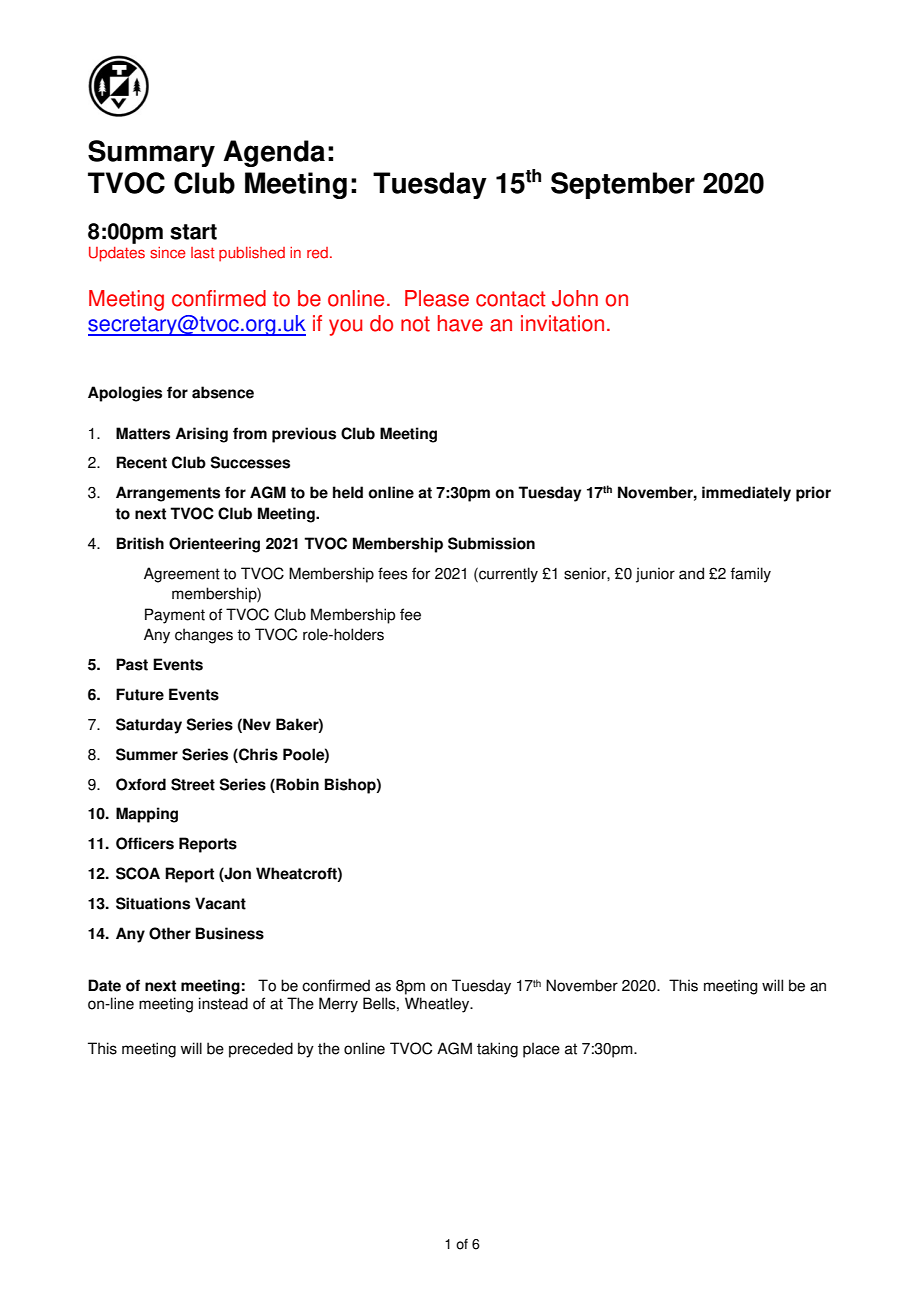 Image resolution: width=924 pixels, height=1308 pixels. What do you see at coordinates (575, 298) in the screenshot?
I see `John` at bounding box center [575, 298].
